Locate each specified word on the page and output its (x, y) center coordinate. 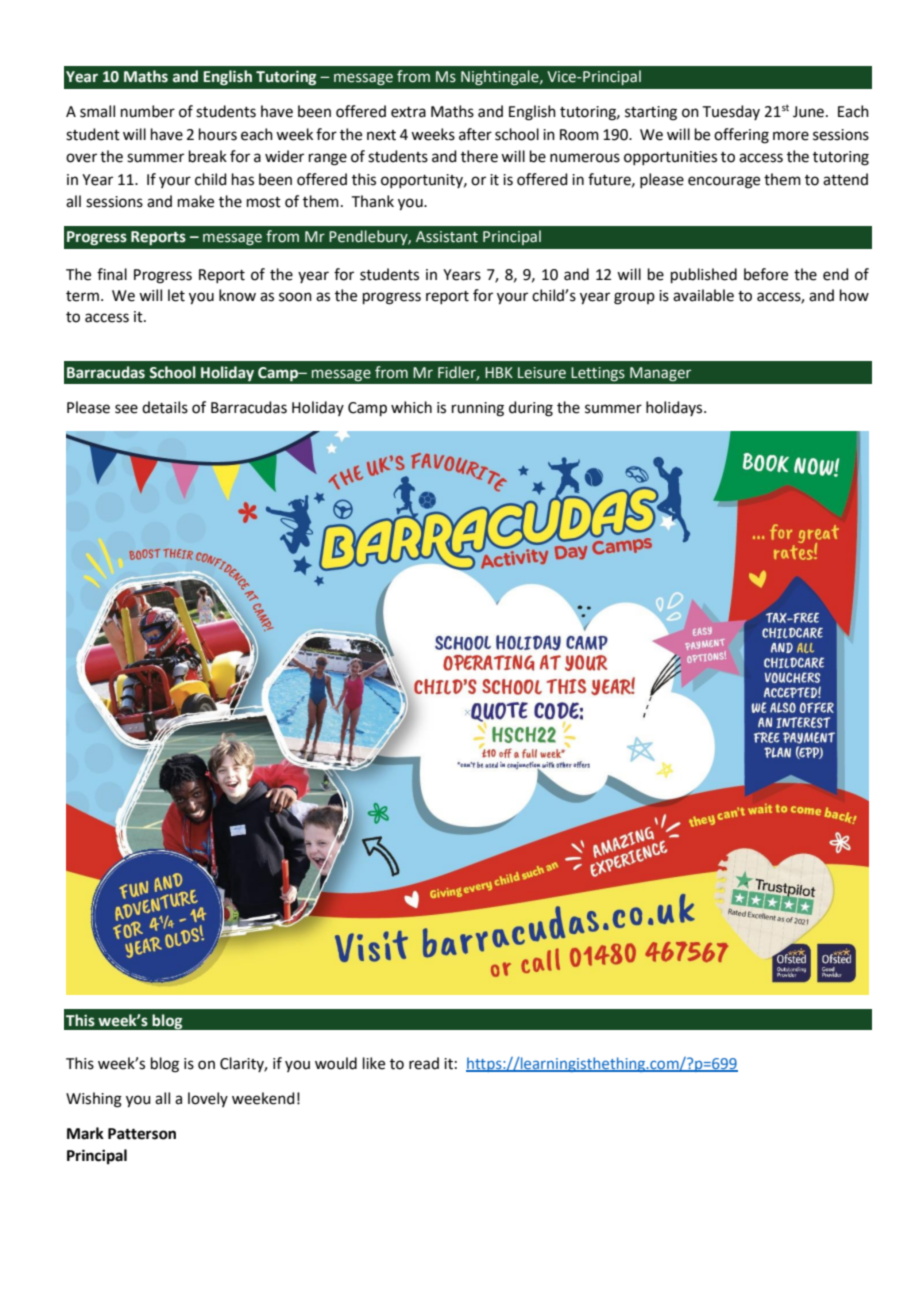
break (208, 156)
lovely (208, 1099)
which (411, 407)
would (336, 1063)
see (126, 409)
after (475, 134)
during (531, 409)
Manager (660, 374)
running (478, 409)
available (703, 295)
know (237, 295)
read (424, 1063)
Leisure (542, 373)
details (165, 407)
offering (741, 136)
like (374, 1063)
